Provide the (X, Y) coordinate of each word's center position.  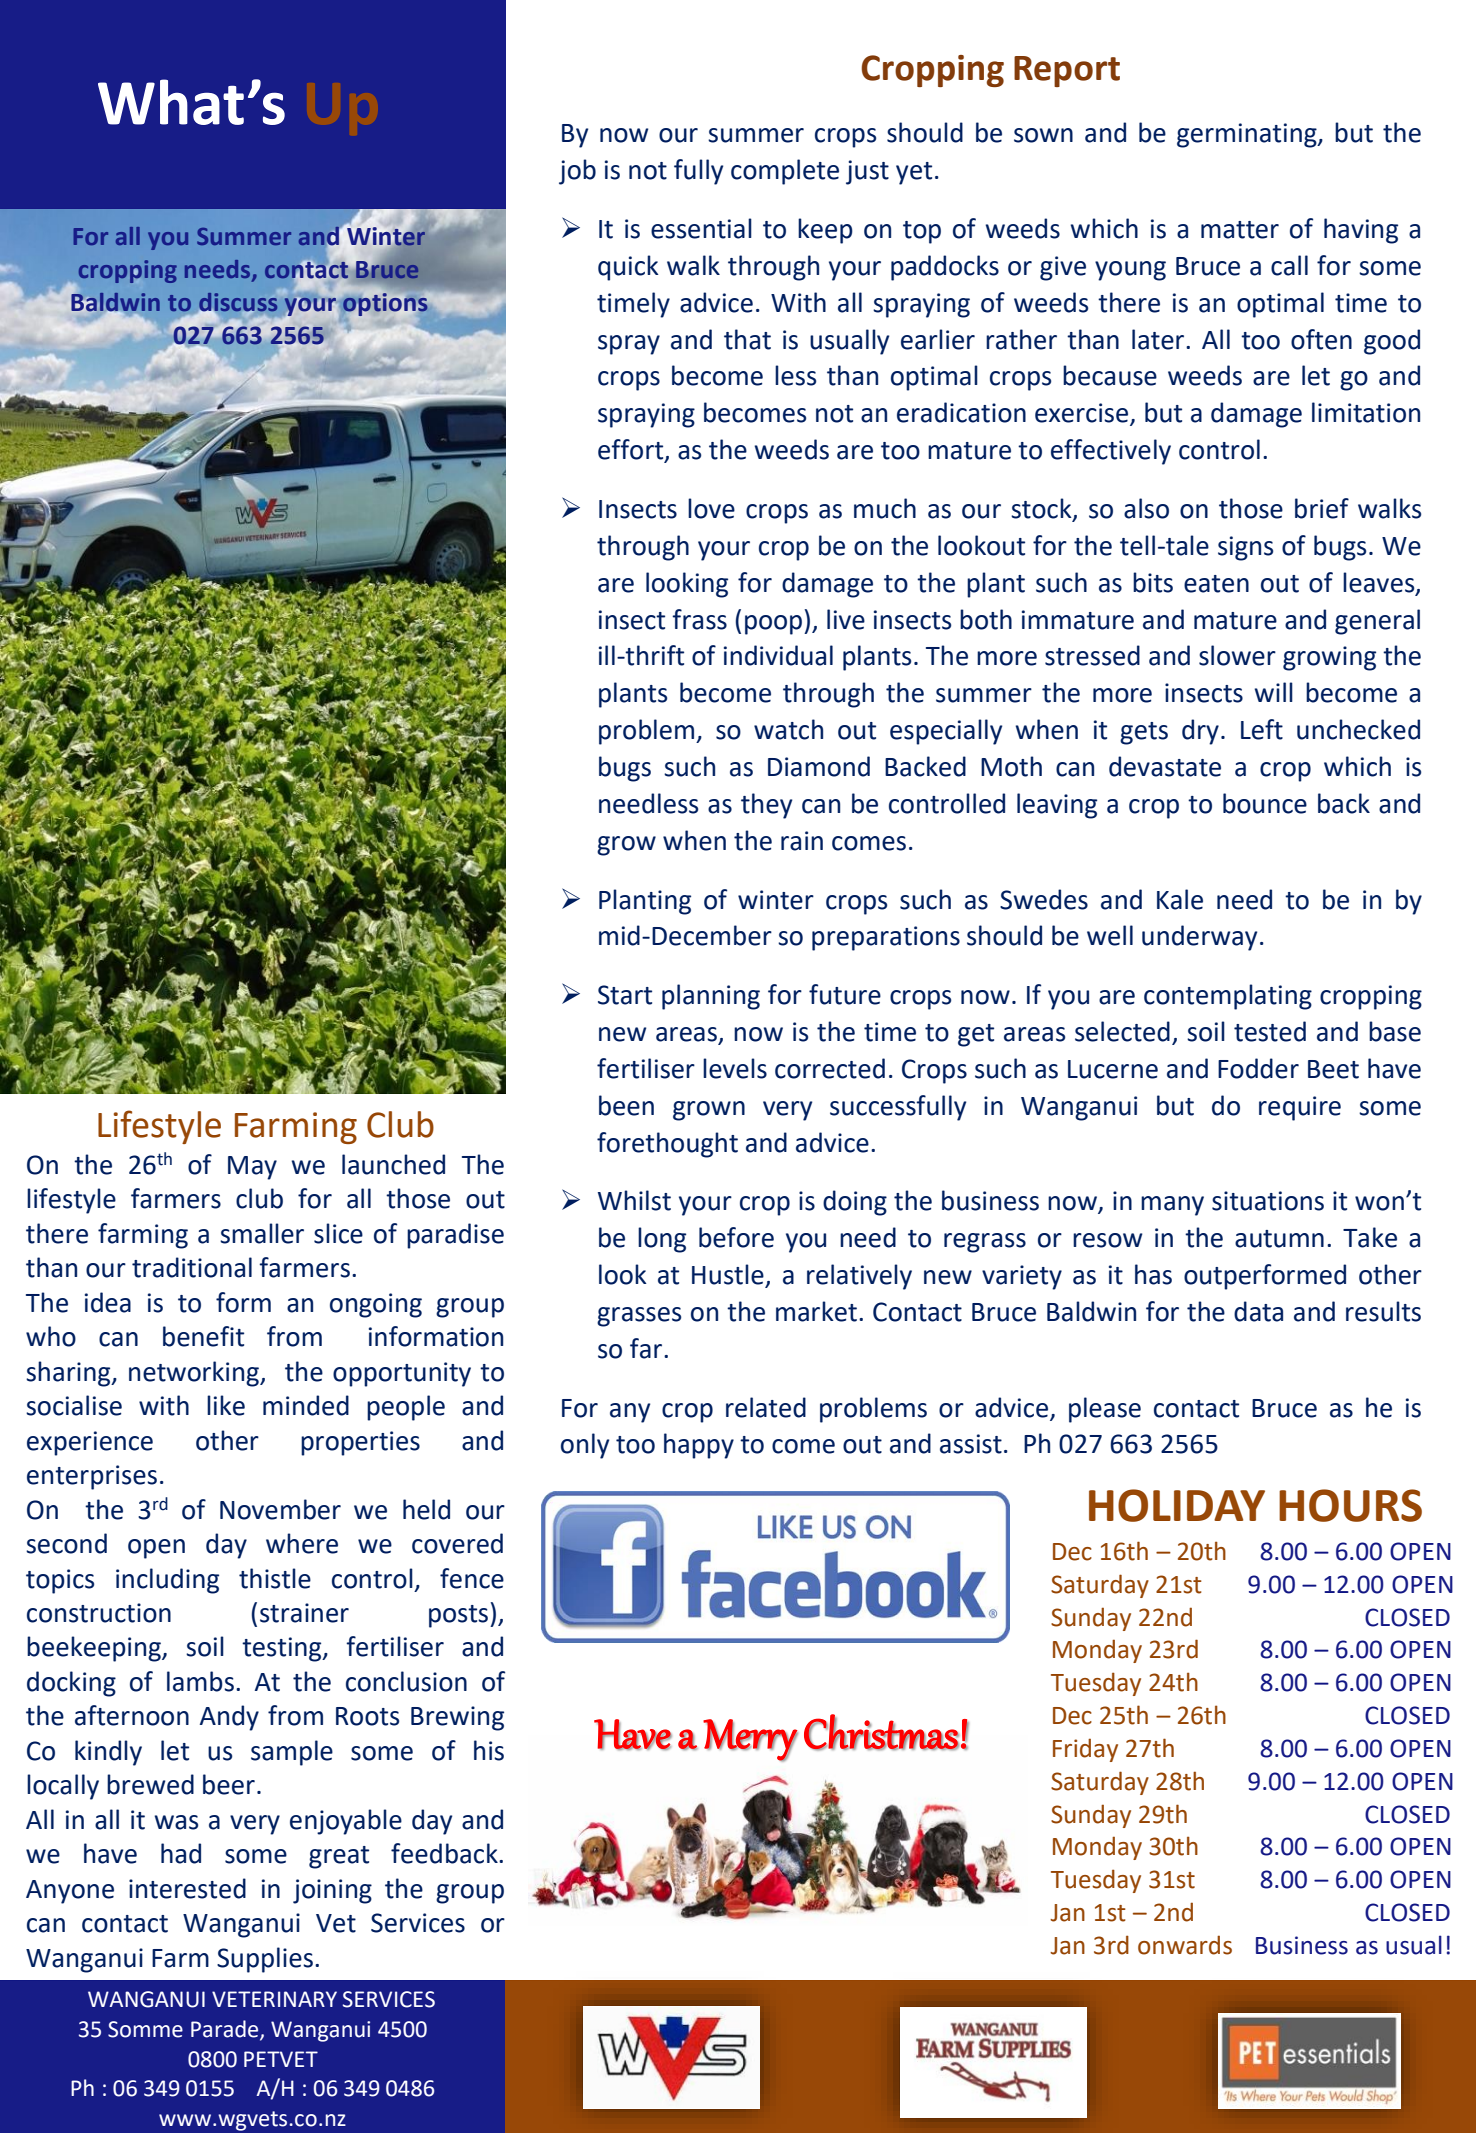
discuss (237, 303)
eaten (1216, 584)
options (385, 304)
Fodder (1258, 1068)
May (252, 1168)
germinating (1248, 135)
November (280, 1509)
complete (785, 172)
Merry (750, 1740)
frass (699, 619)
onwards (1185, 1945)
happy (699, 1446)
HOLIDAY (1177, 1505)
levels (735, 1068)
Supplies (265, 1960)
